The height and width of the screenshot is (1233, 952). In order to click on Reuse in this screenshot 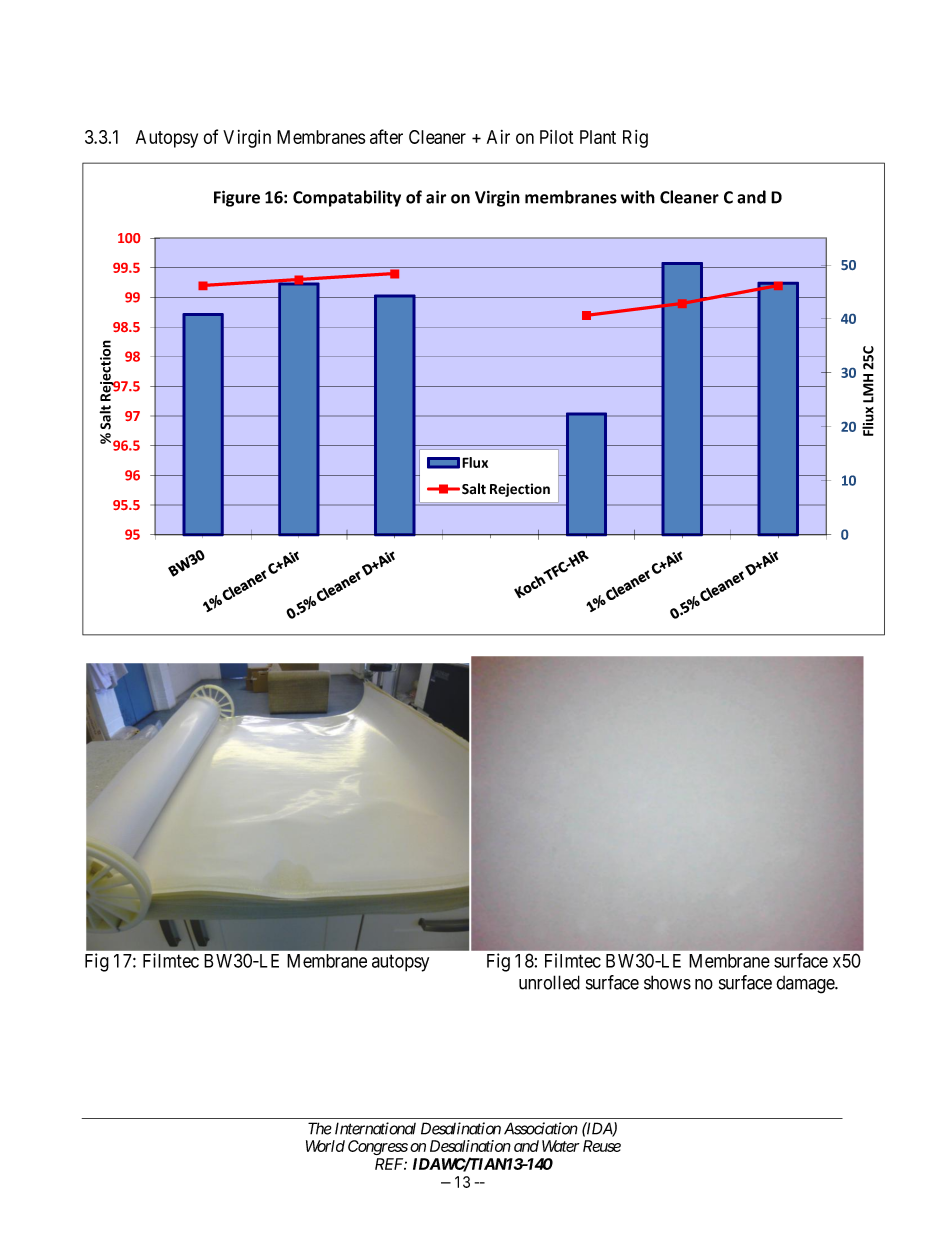, I will do `click(602, 1146)`.
